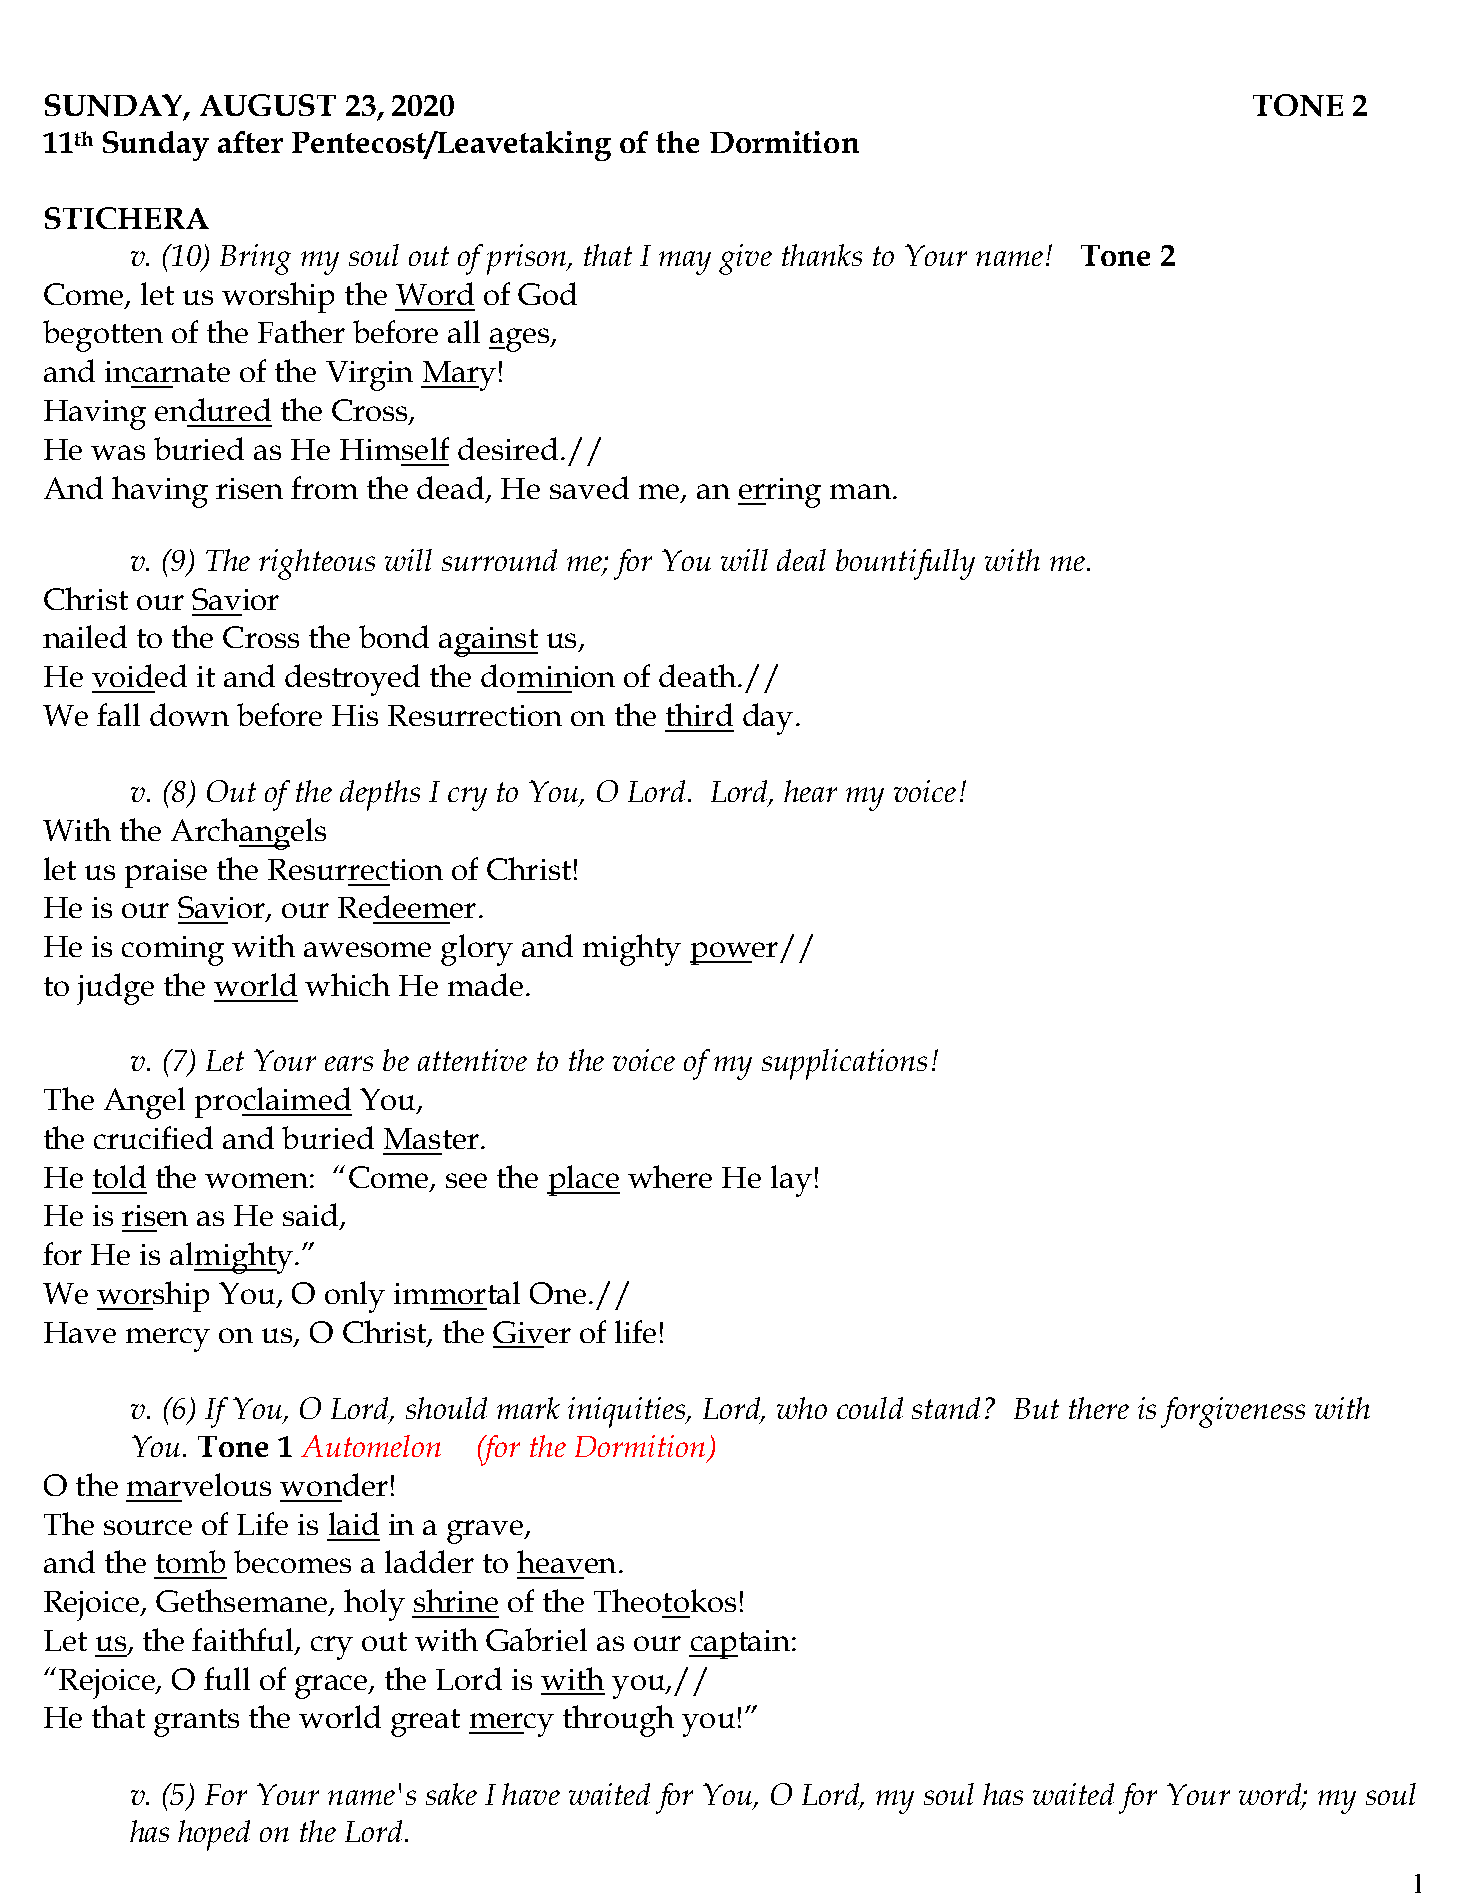 This screenshot has width=1468, height=1900. I want to click on dominion, so click(548, 675).
